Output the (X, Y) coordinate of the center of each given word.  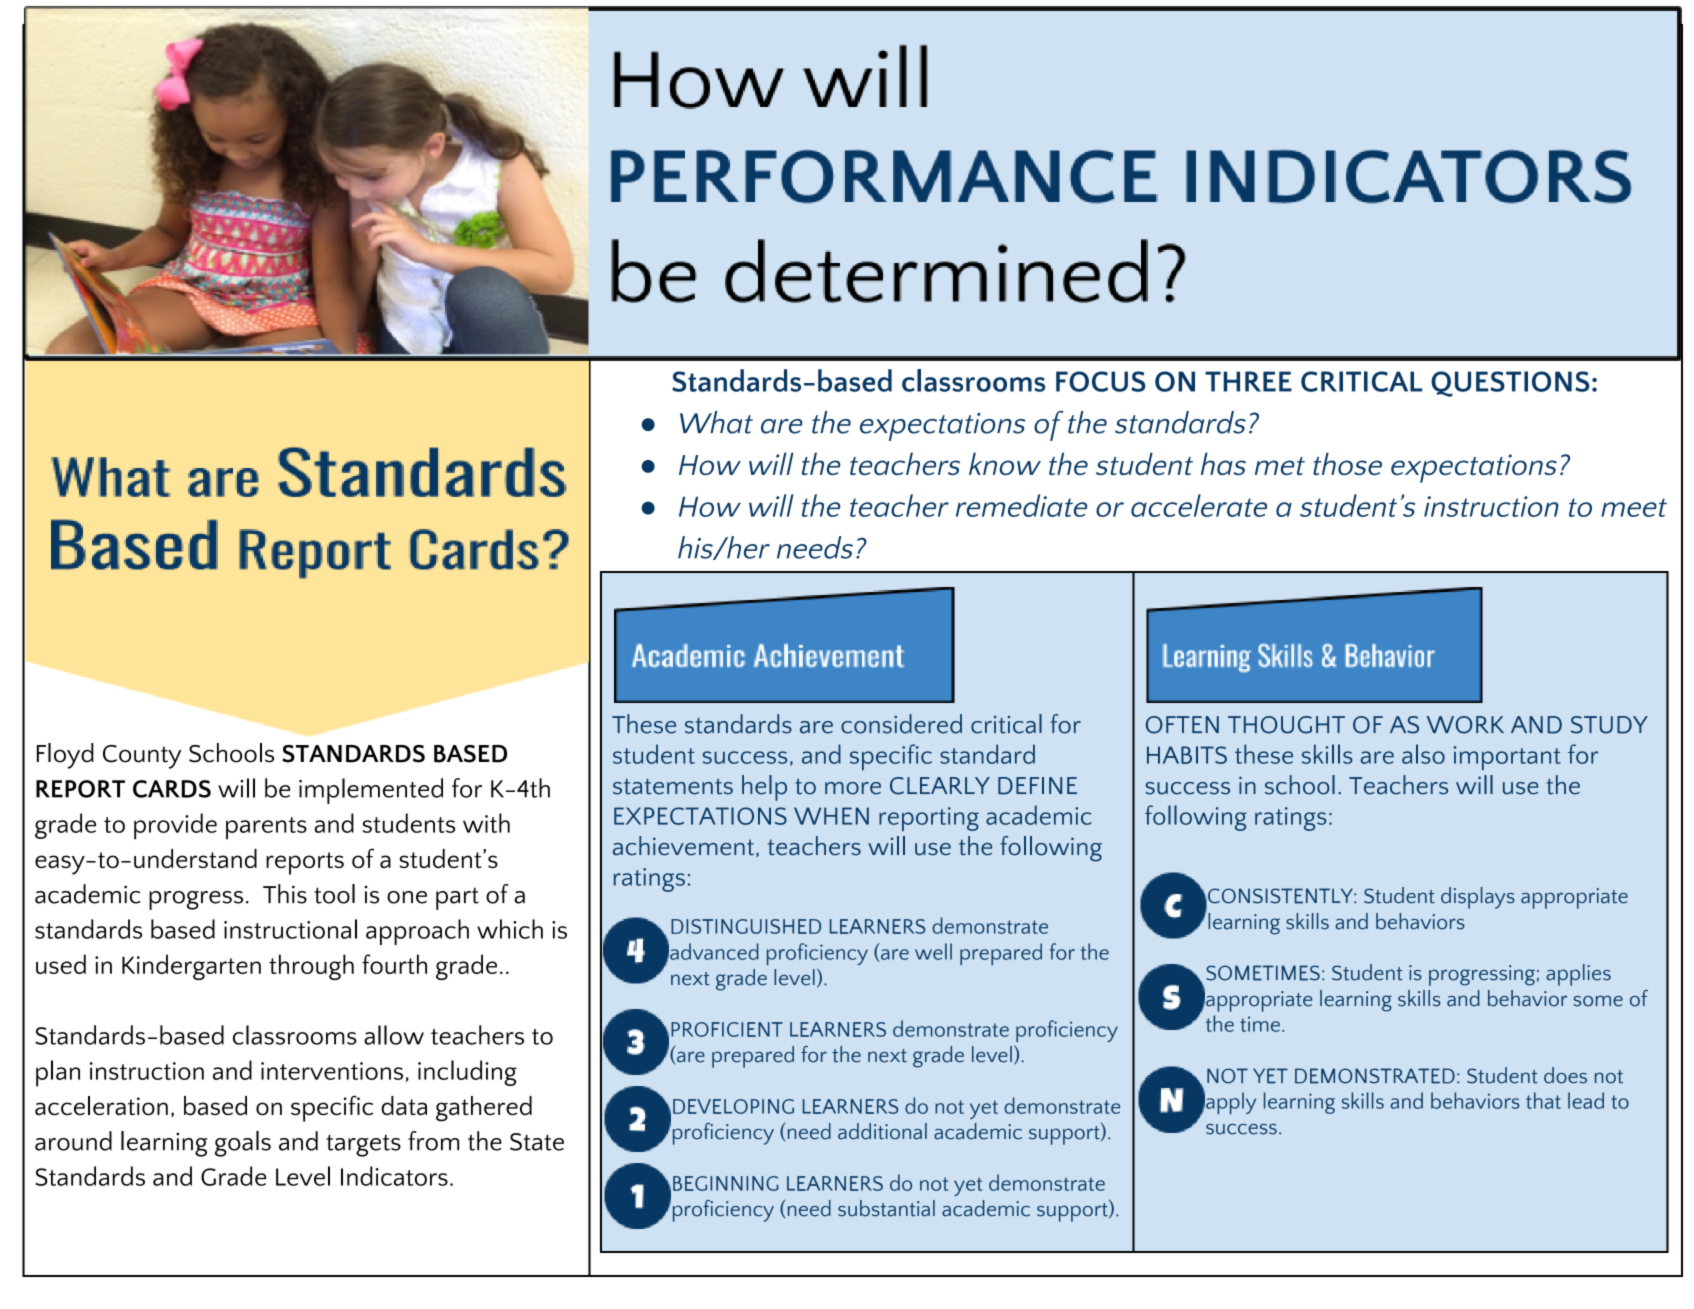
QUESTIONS (1510, 384)
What (716, 422)
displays (1478, 898)
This (285, 894)
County (142, 757)
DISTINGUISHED (746, 926)
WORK (1465, 725)
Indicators (394, 1176)
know (1005, 463)
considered (901, 724)
